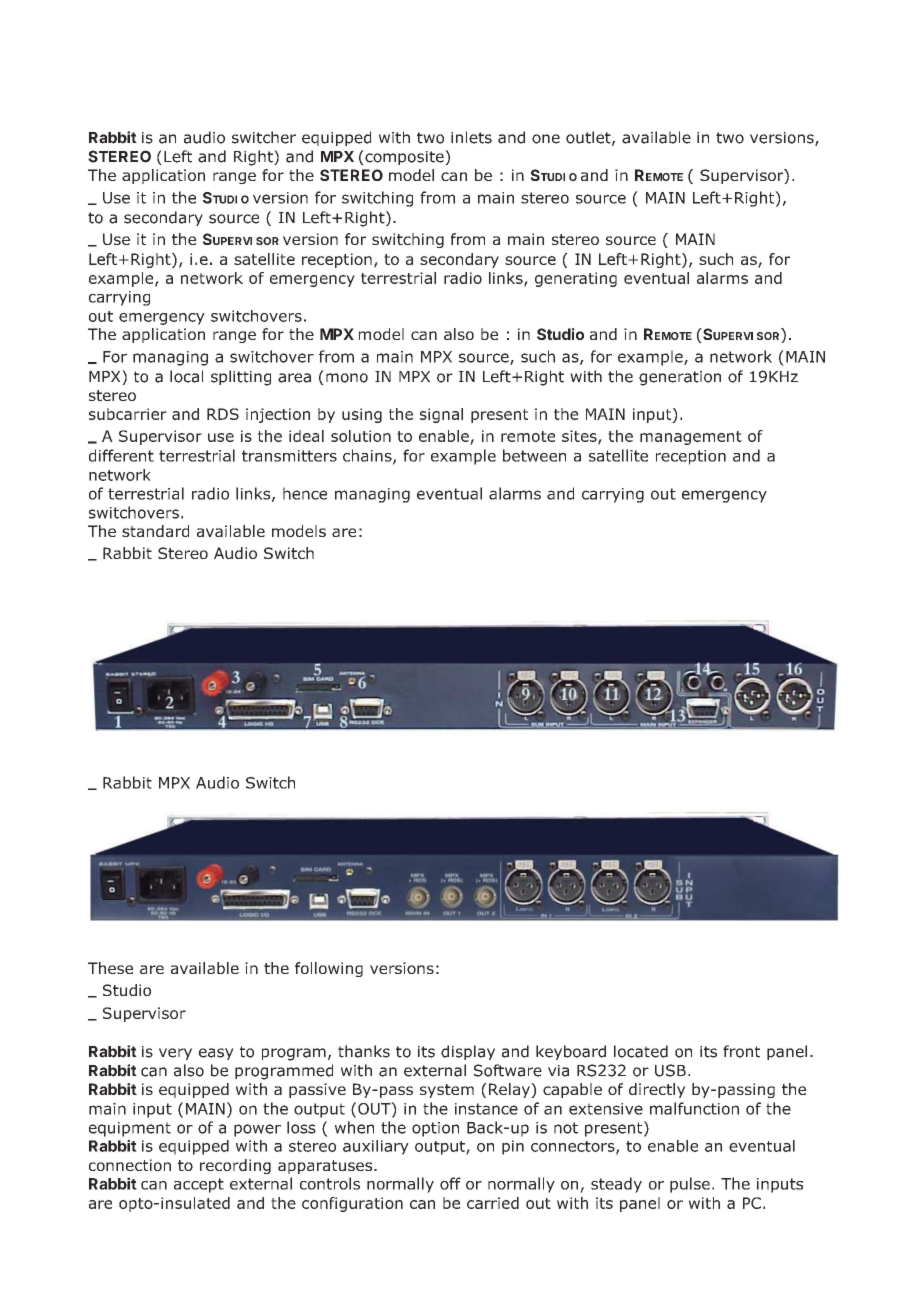  I want to click on off, so click(450, 1183).
